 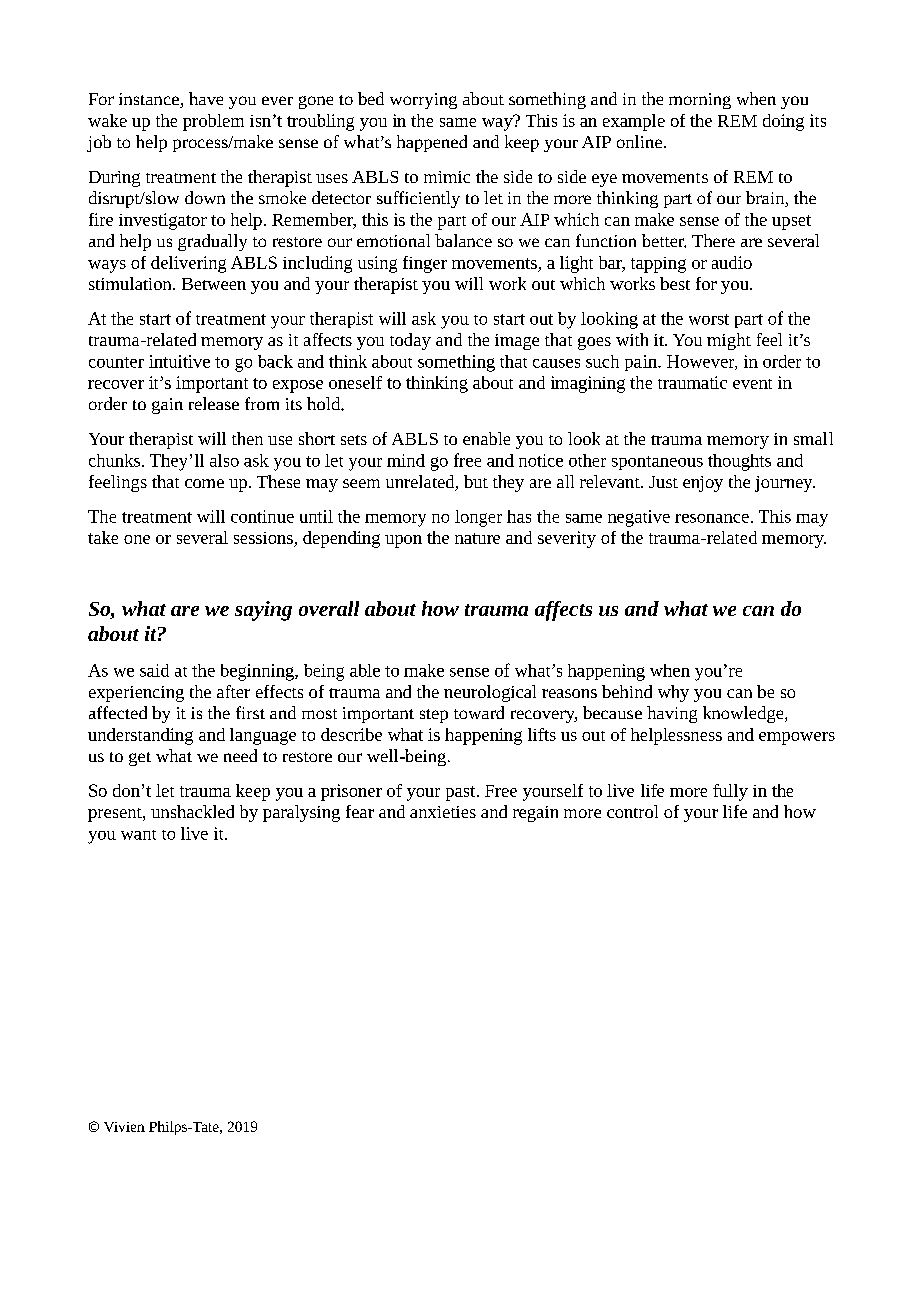 I want to click on but, so click(x=476, y=481).
